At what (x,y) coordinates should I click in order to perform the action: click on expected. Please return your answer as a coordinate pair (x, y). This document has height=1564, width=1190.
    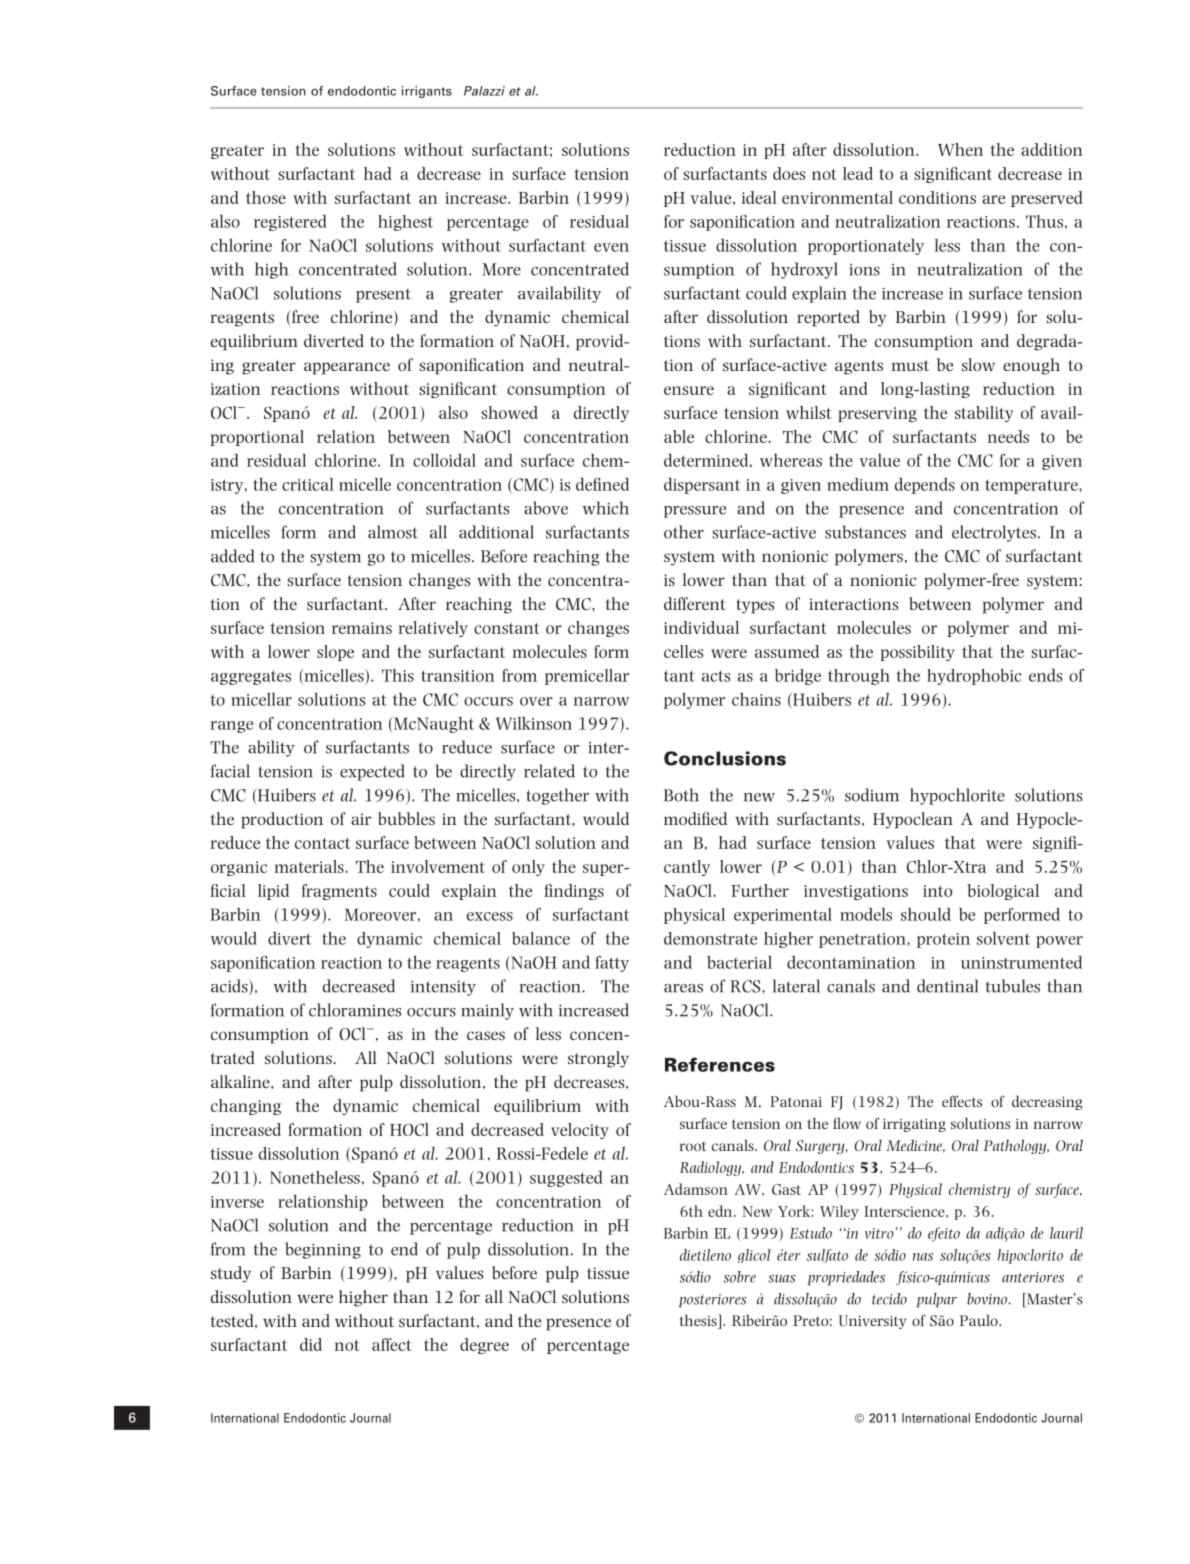
    Looking at the image, I should click on (372, 772).
